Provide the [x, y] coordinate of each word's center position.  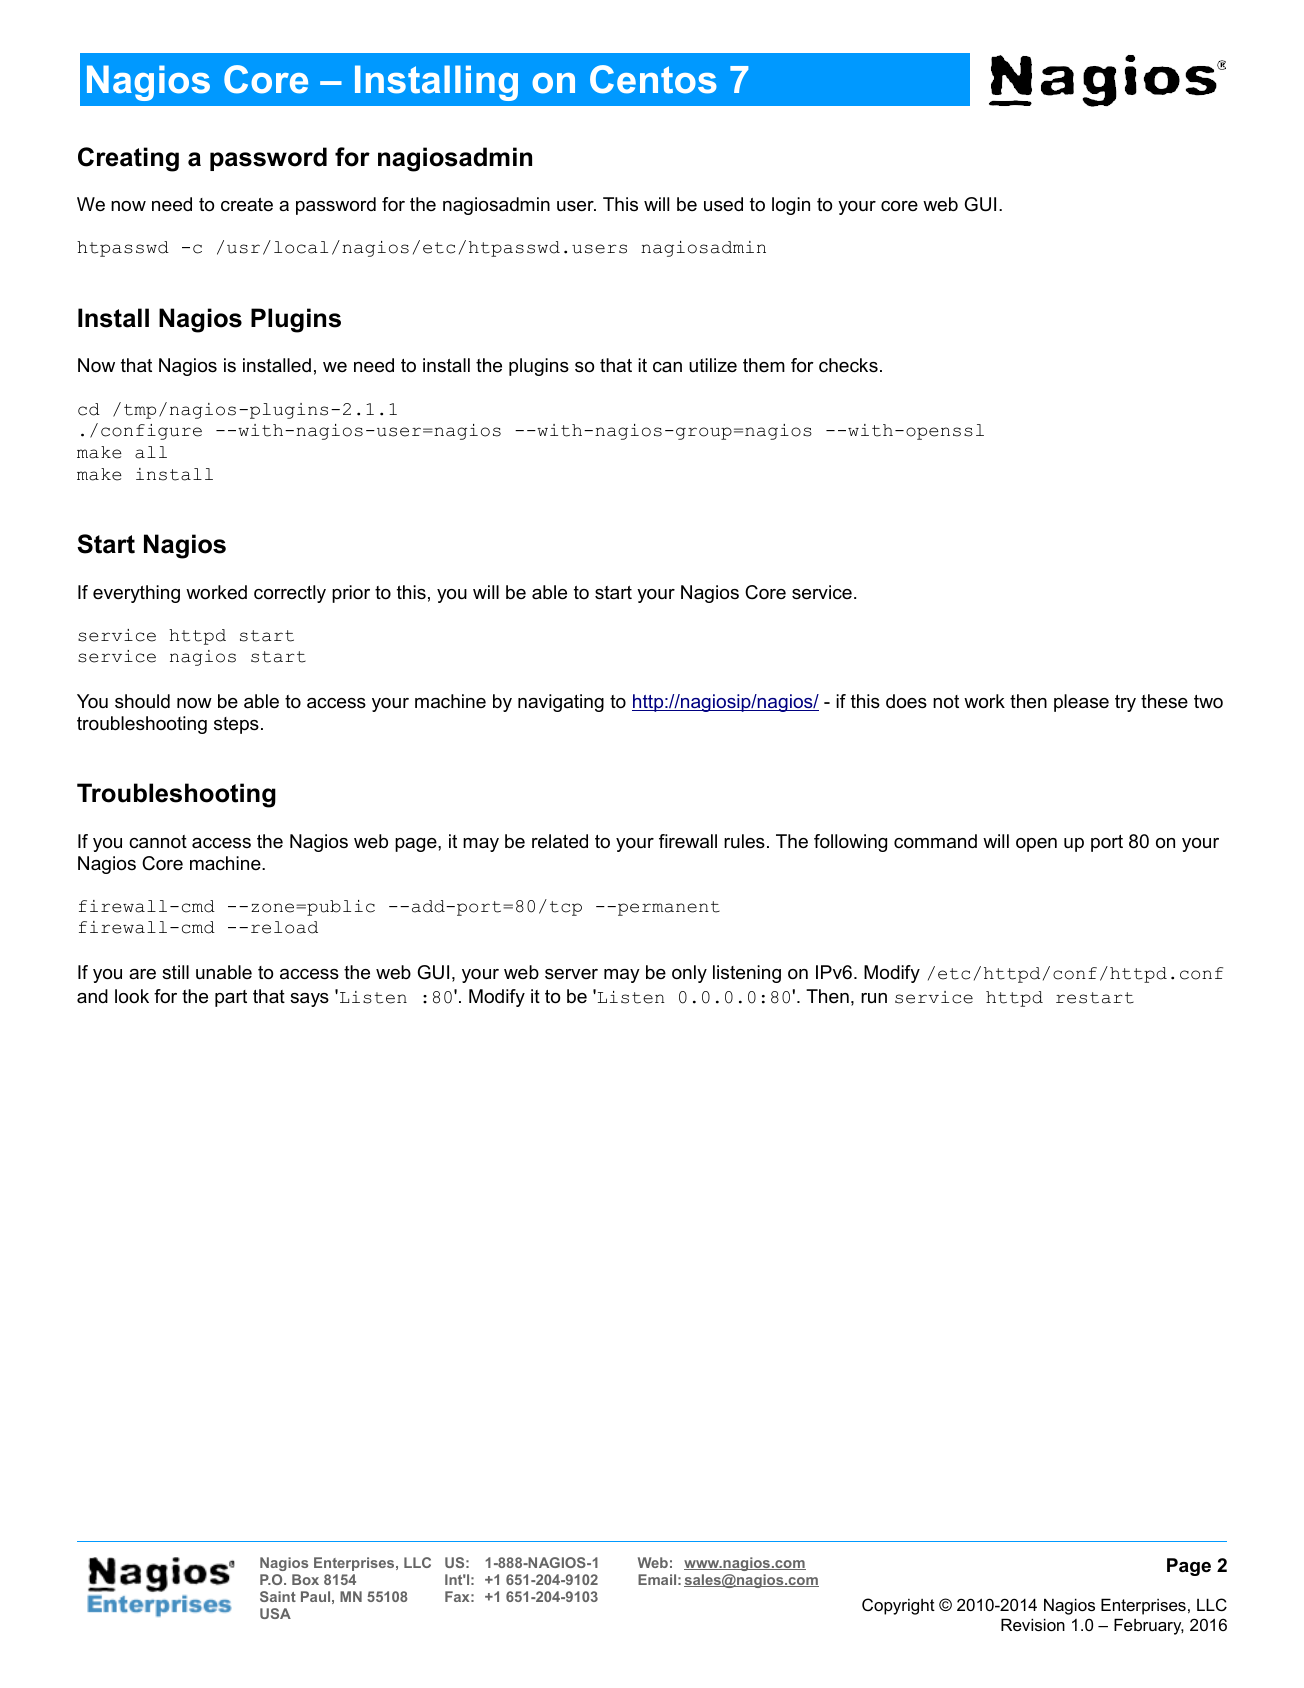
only [689, 974]
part [231, 998]
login [791, 206]
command [935, 841]
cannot [158, 842]
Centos [653, 79]
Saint [278, 1596]
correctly [290, 594]
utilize [713, 365]
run [874, 998]
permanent [669, 908]
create [247, 205]
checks [848, 365]
